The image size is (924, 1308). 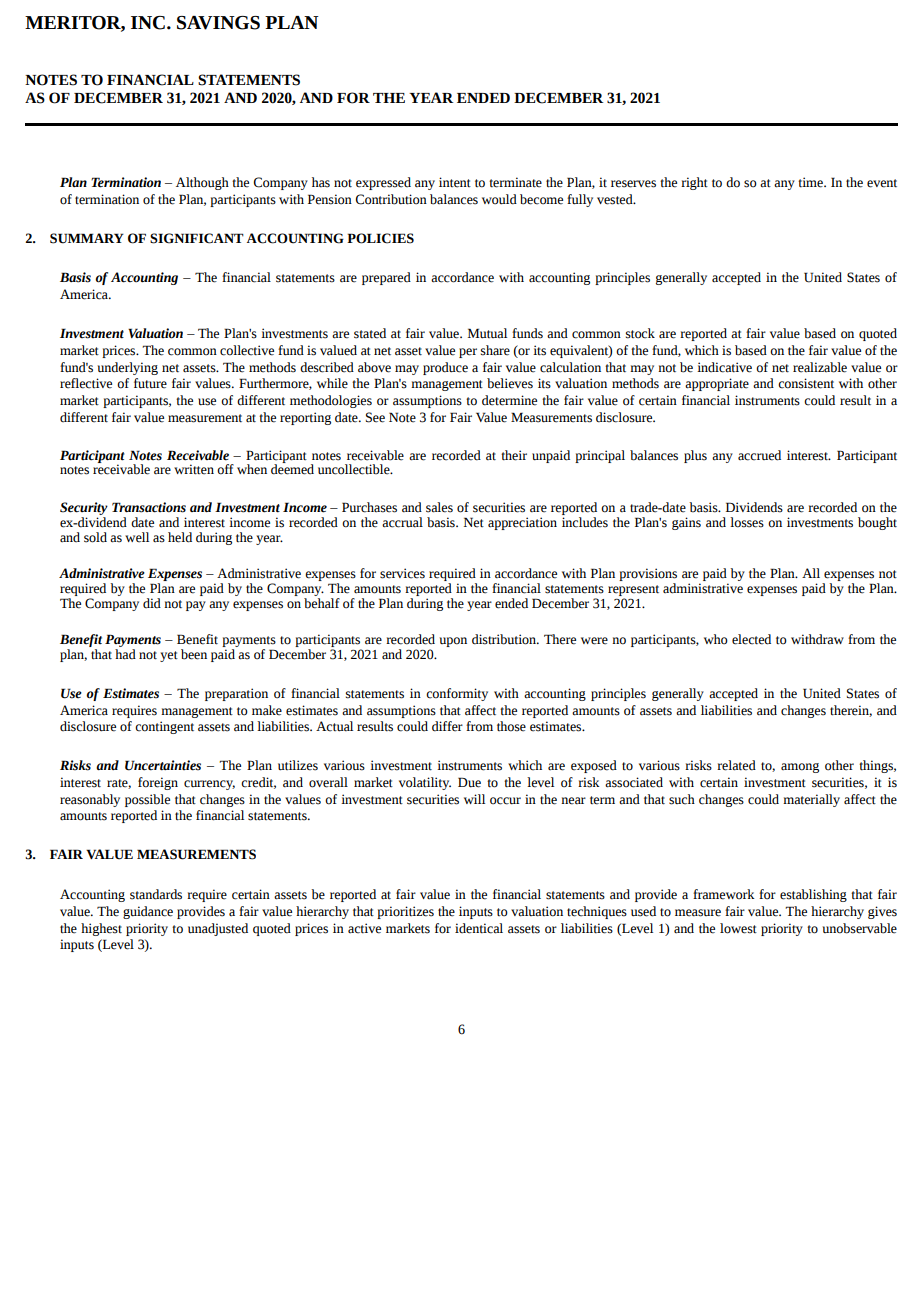 I want to click on accrued, so click(x=759, y=455).
